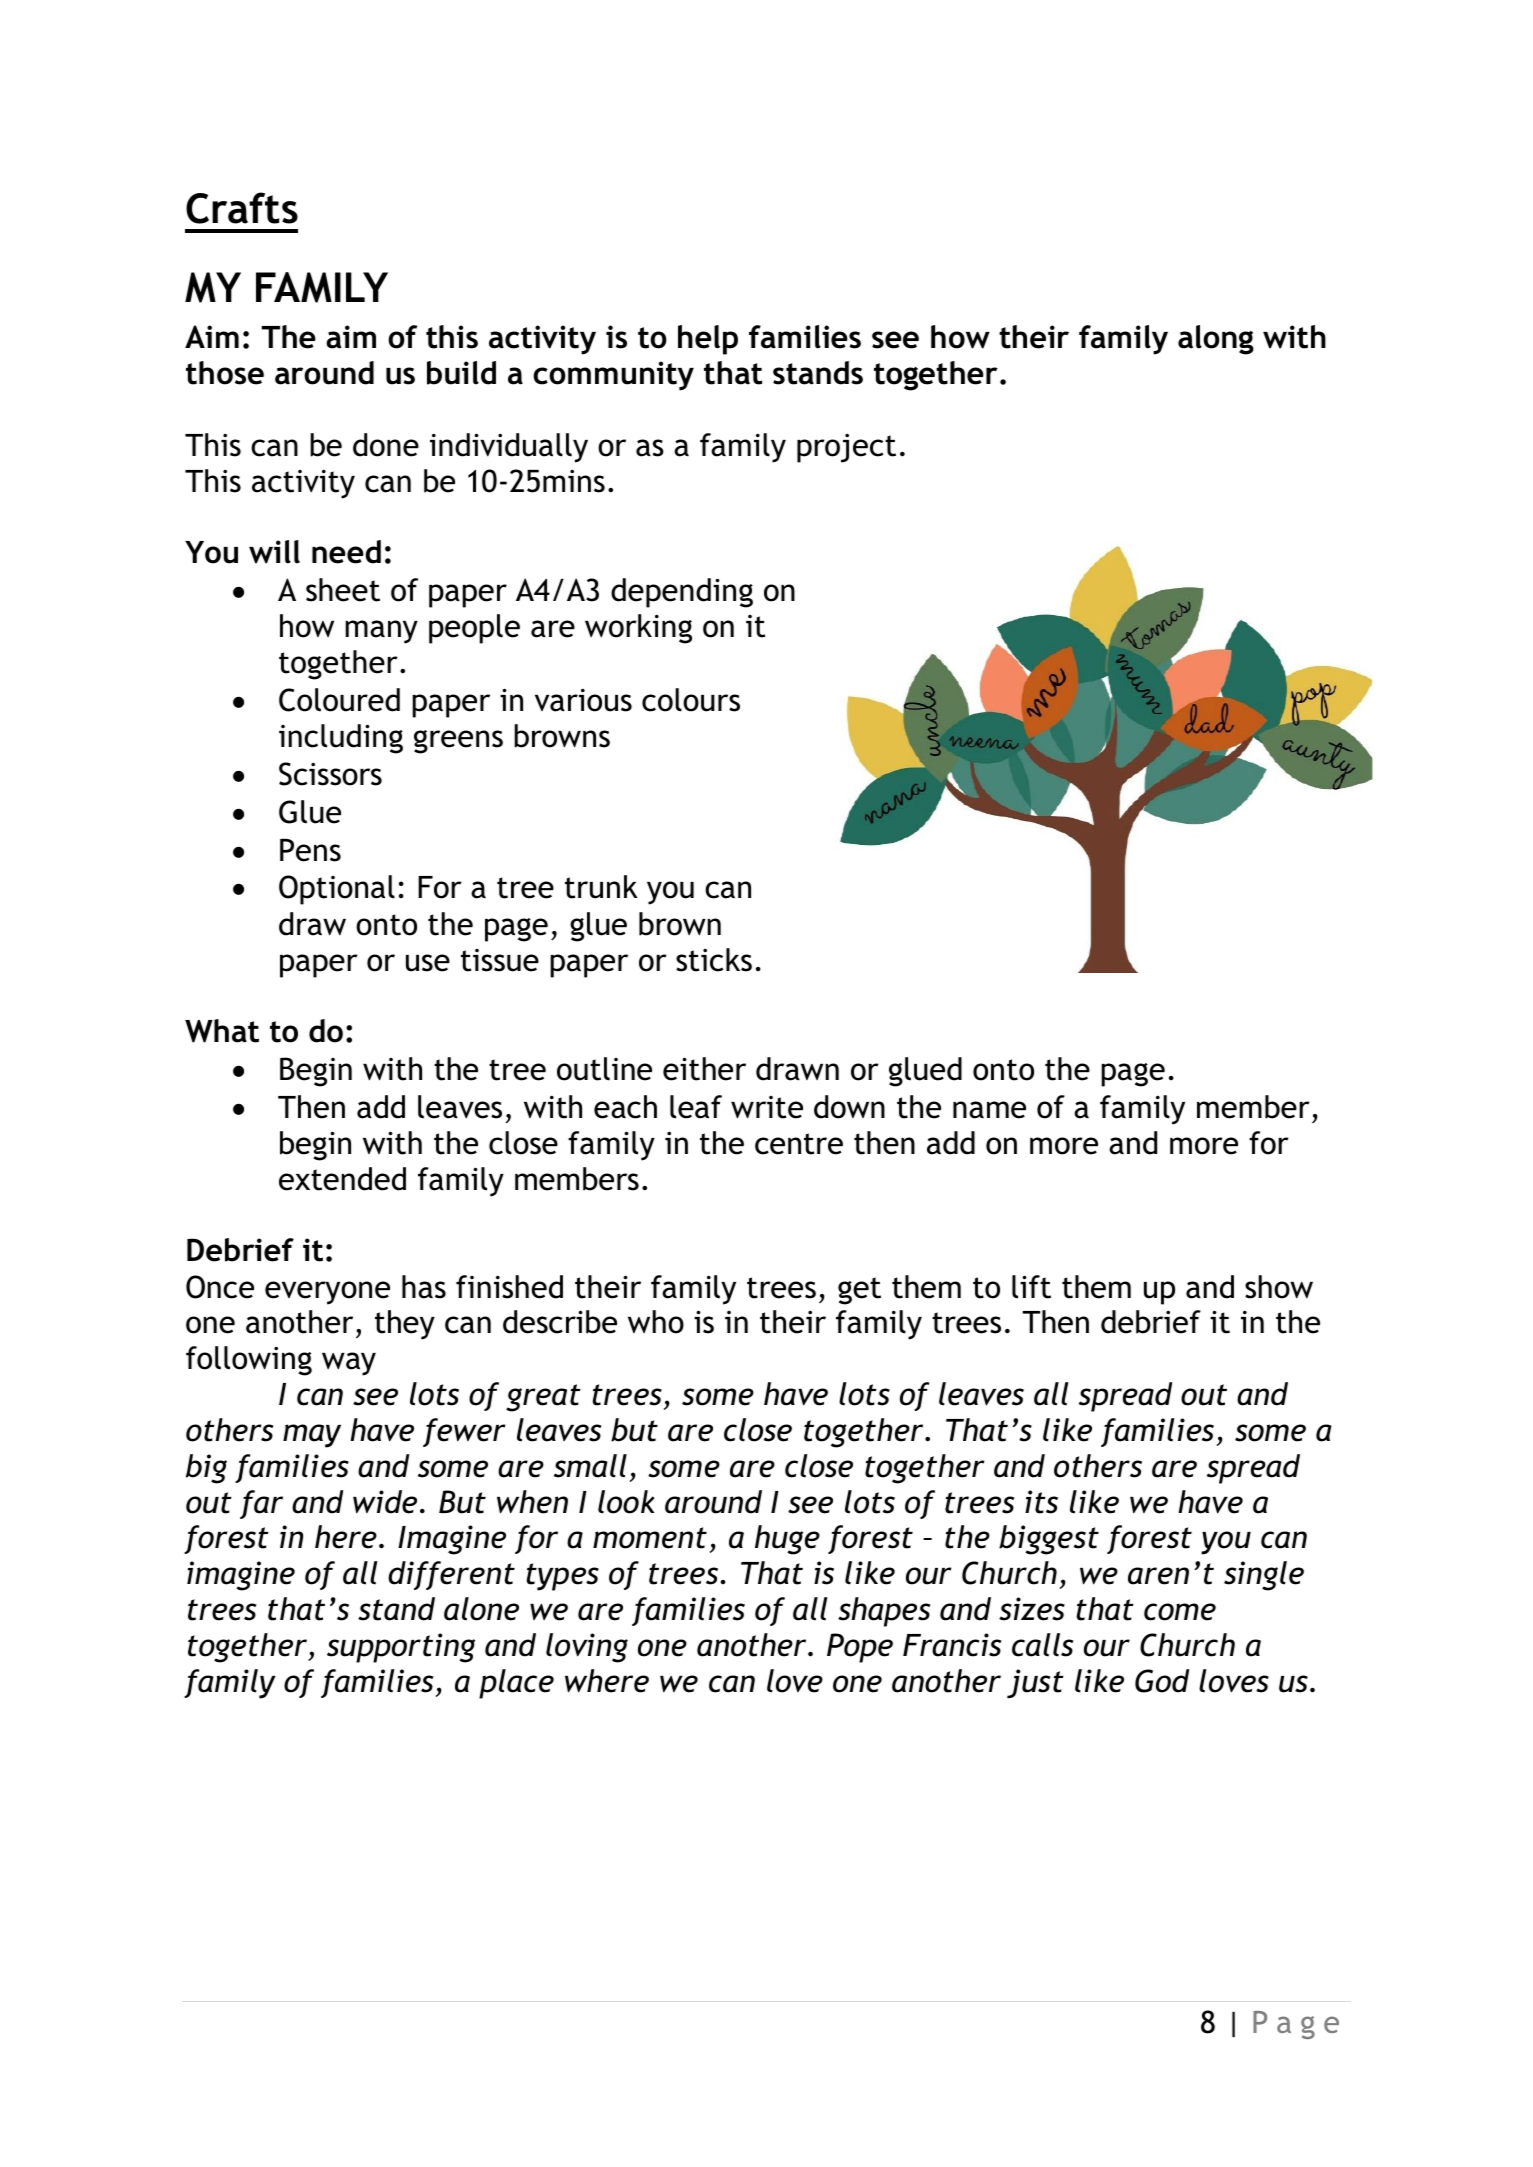 This screenshot has height=2167, width=1533. I want to click on along, so click(1216, 340).
